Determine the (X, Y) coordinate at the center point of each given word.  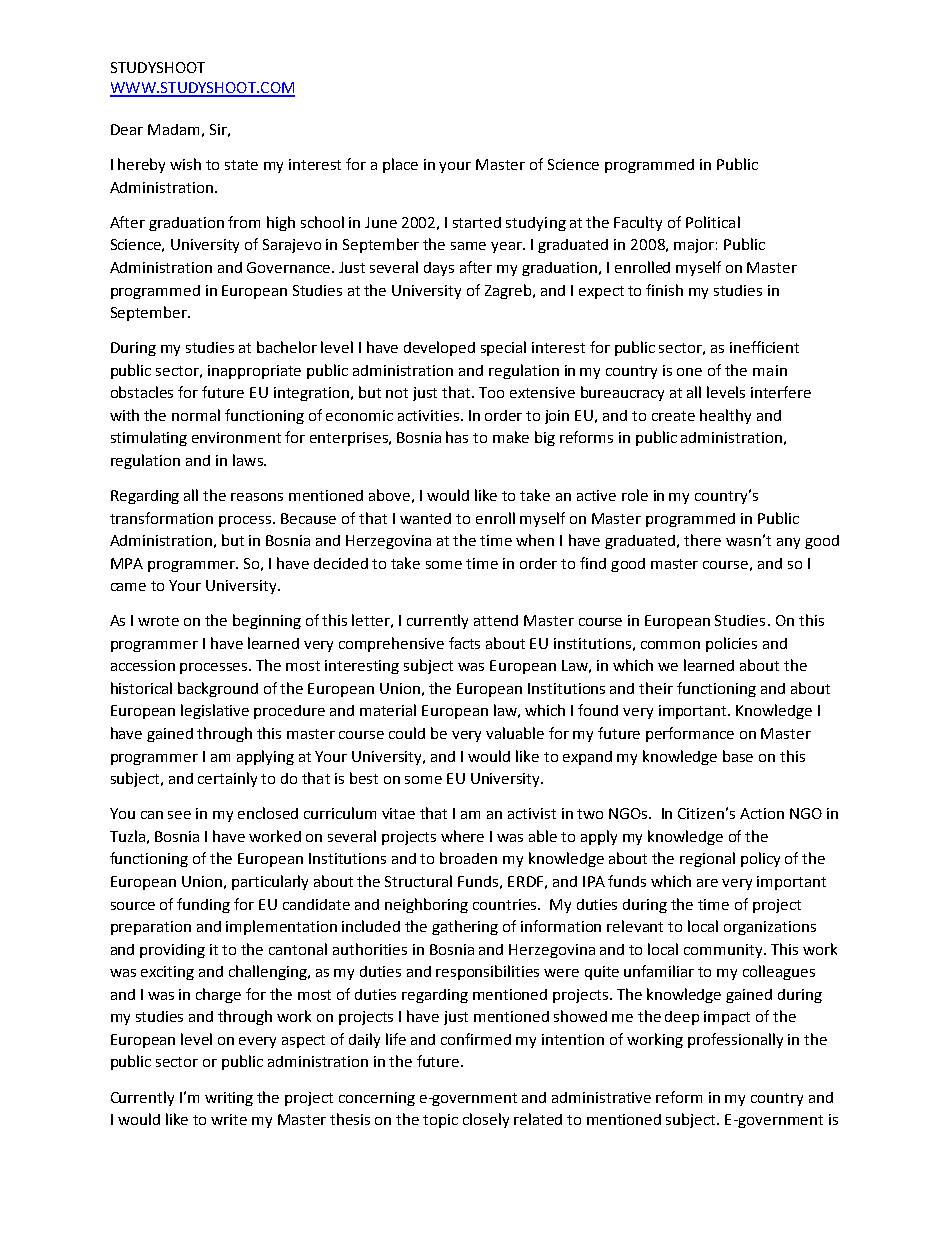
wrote (158, 621)
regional (707, 859)
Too (491, 392)
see (179, 815)
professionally (735, 1040)
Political (713, 222)
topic (440, 1121)
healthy (725, 416)
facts (464, 643)
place (400, 165)
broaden (468, 858)
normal (196, 415)
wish (185, 164)
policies (731, 644)
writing (229, 1099)
